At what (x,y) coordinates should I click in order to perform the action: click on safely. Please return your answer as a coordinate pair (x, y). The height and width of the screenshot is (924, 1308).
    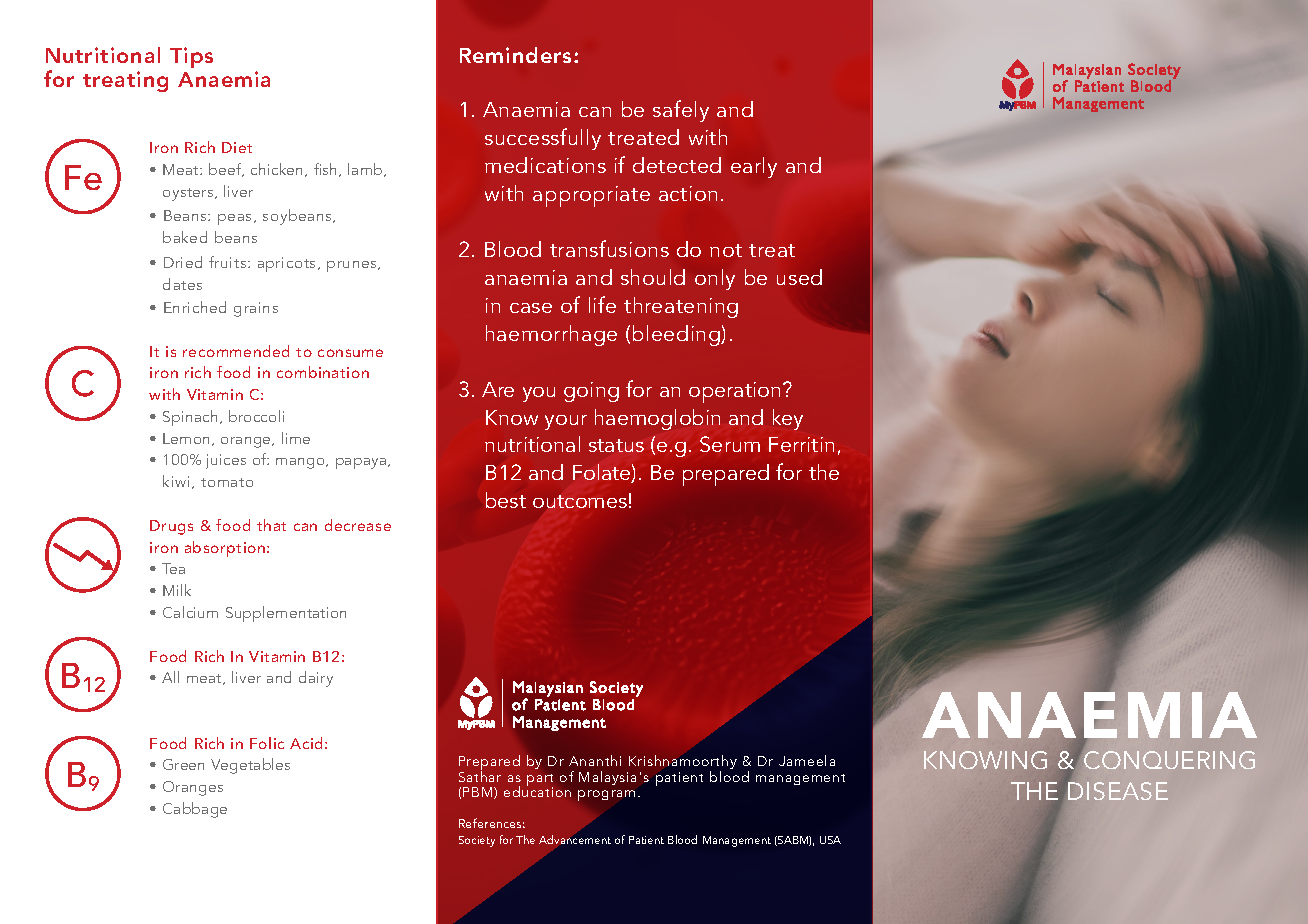
    Looking at the image, I should click on (681, 111).
